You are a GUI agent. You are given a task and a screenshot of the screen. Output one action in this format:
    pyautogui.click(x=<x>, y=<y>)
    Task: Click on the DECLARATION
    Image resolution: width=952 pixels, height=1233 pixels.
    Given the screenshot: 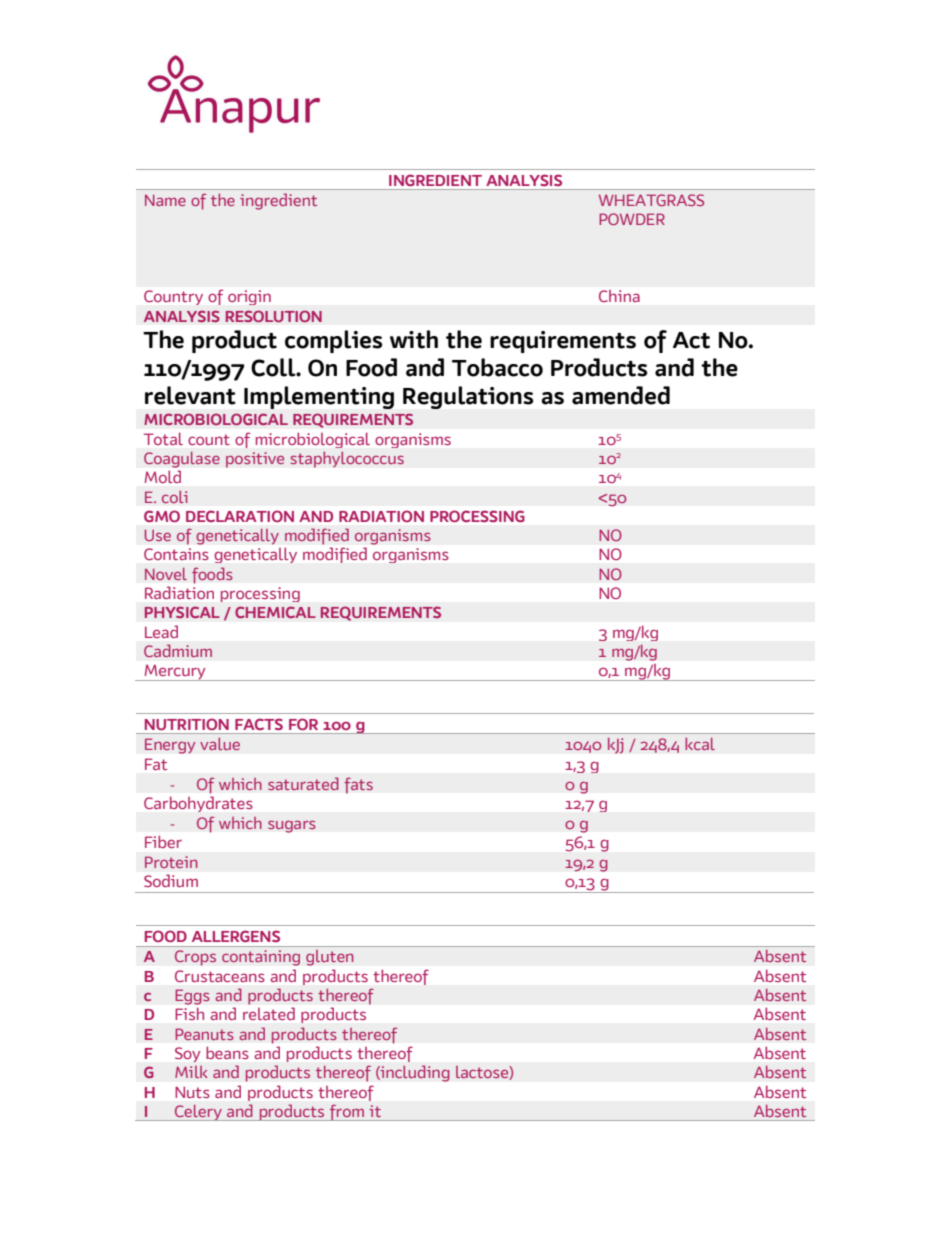 What is the action you would take?
    pyautogui.click(x=240, y=516)
